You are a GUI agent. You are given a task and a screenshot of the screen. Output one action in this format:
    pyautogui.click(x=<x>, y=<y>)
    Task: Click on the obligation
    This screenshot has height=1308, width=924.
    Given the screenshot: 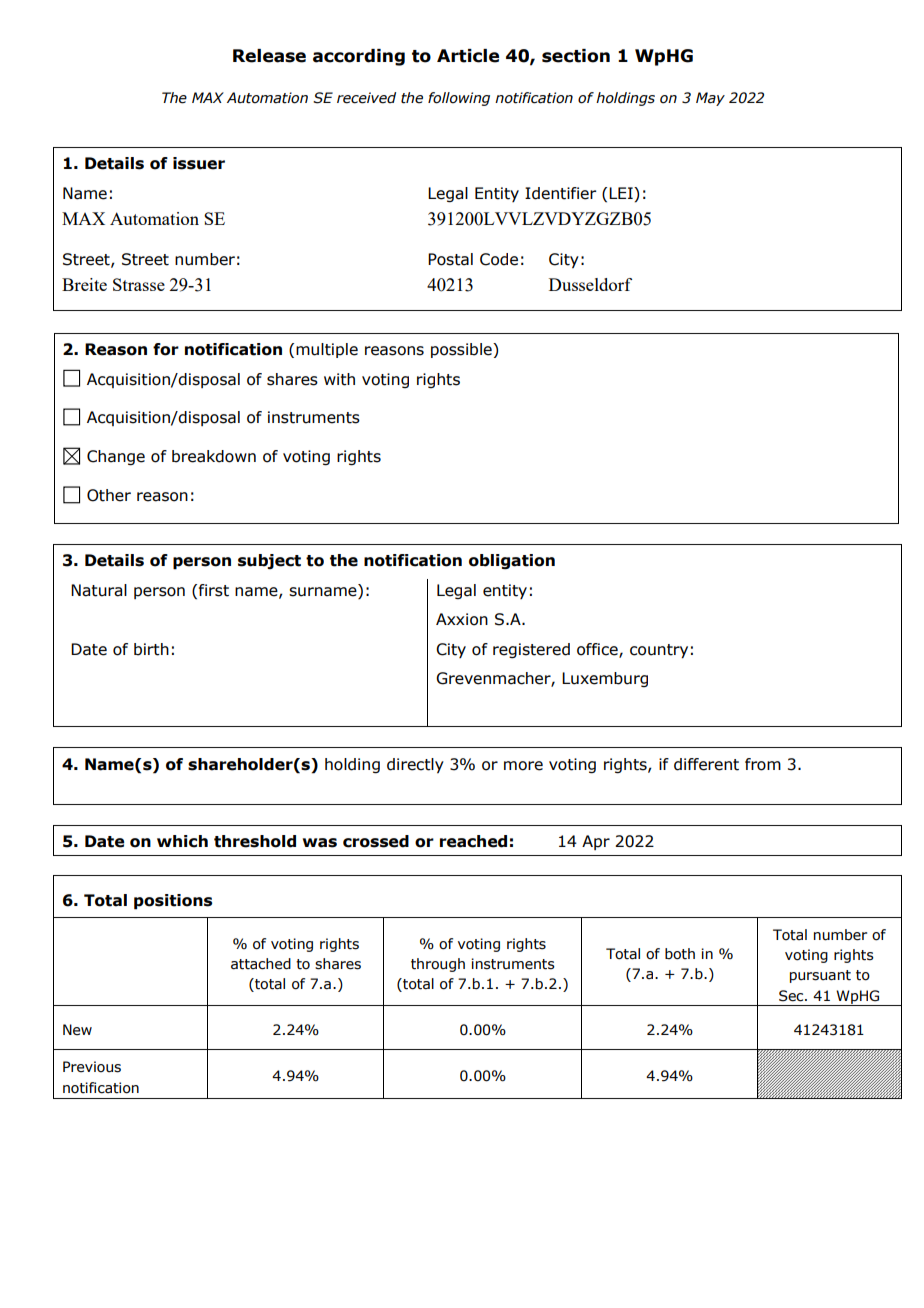 What is the action you would take?
    pyautogui.click(x=512, y=562)
